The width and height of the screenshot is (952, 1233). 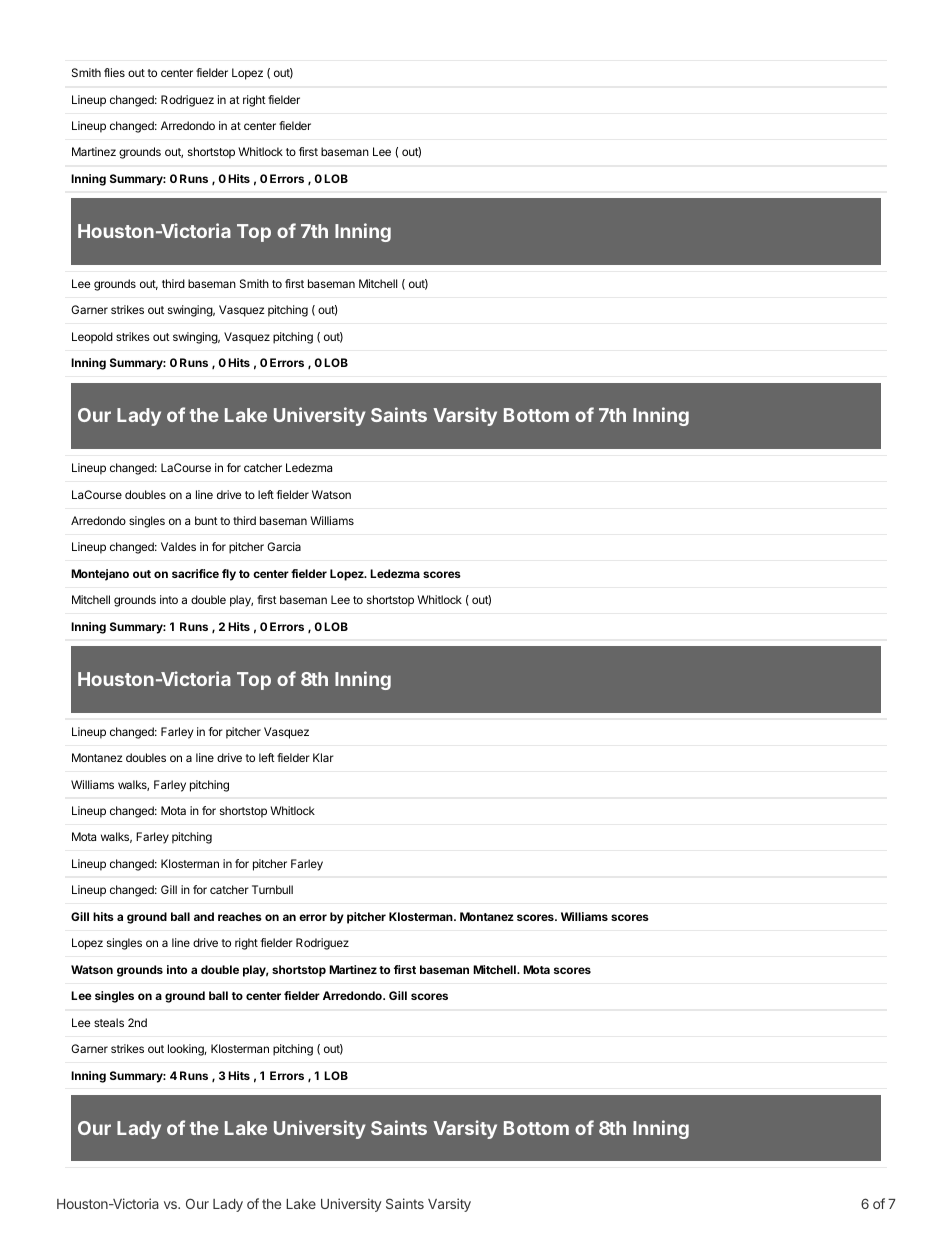 What do you see at coordinates (206, 520) in the screenshot?
I see `bunt` at bounding box center [206, 520].
